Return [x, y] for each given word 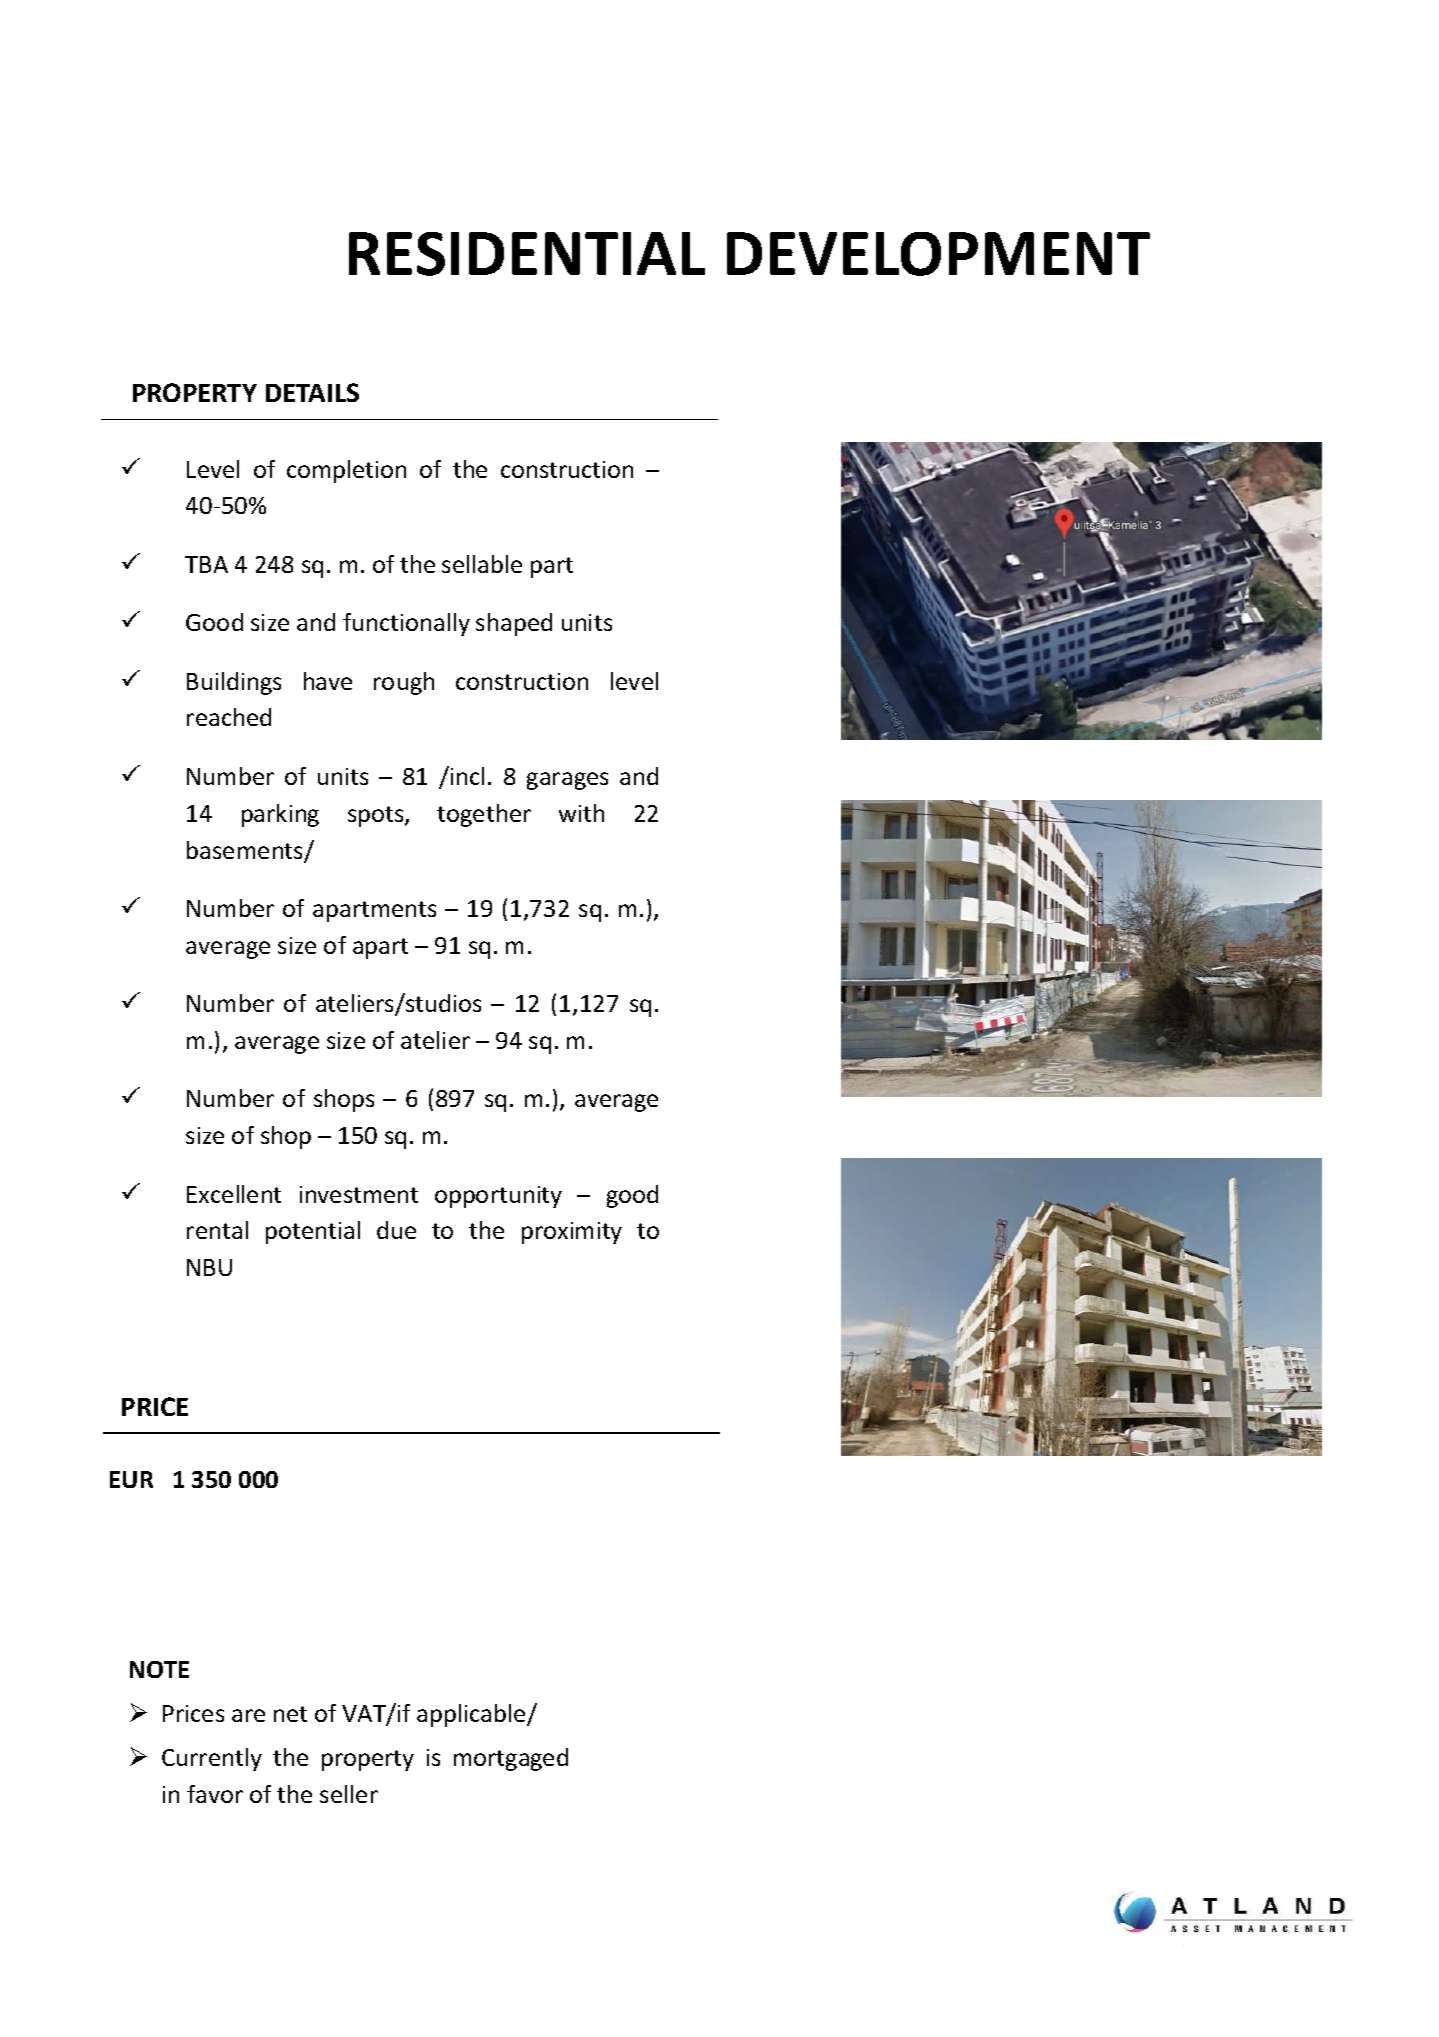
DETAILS [312, 392]
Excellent [234, 1194]
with [581, 813]
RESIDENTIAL [527, 254]
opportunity [498, 1197]
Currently [212, 1759]
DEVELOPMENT [938, 254]
